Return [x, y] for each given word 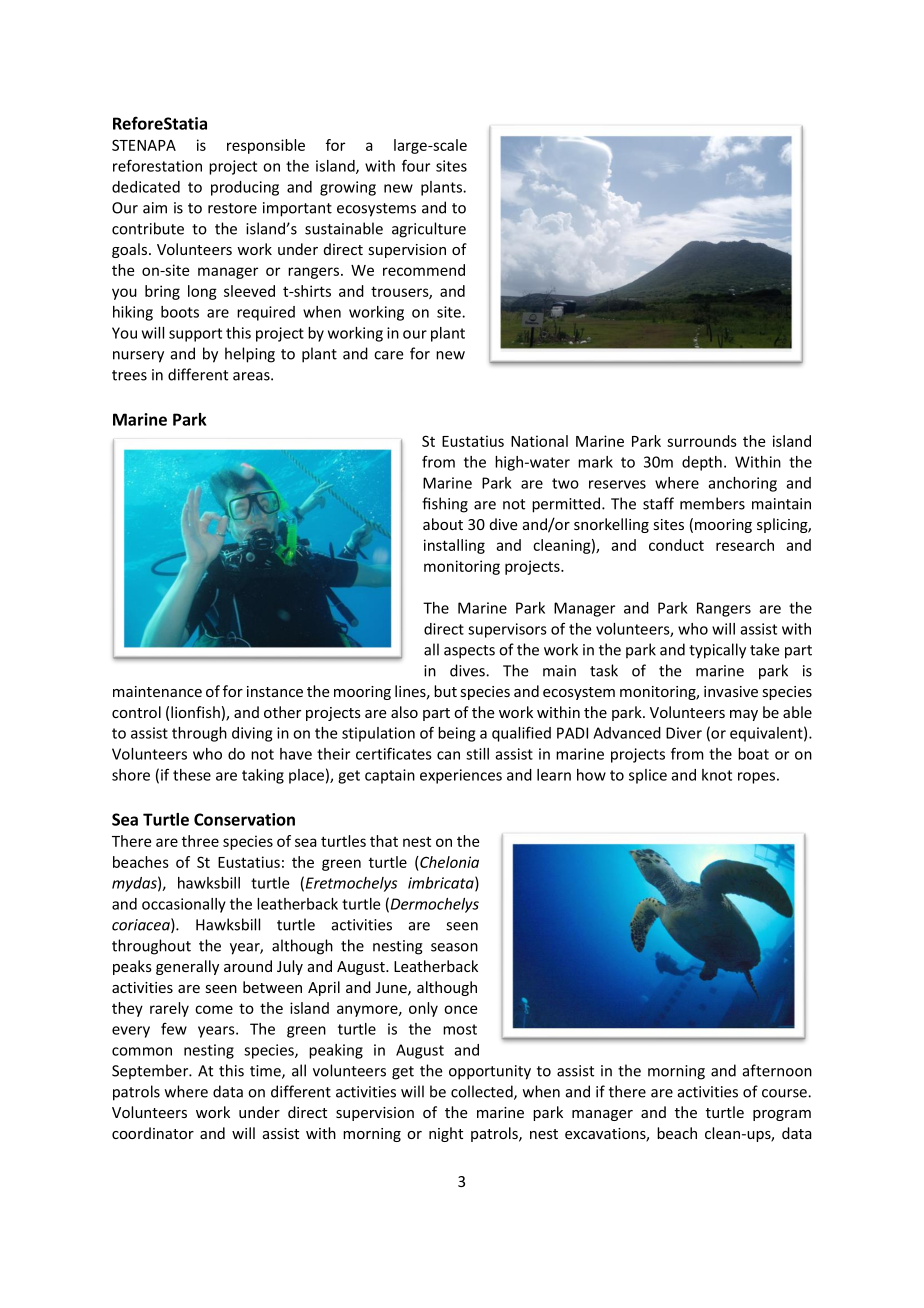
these [192, 775]
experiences [461, 776]
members [712, 503]
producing [245, 188]
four [416, 165]
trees [129, 375]
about [443, 524]
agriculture [429, 230]
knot [717, 775]
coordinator [153, 1133]
